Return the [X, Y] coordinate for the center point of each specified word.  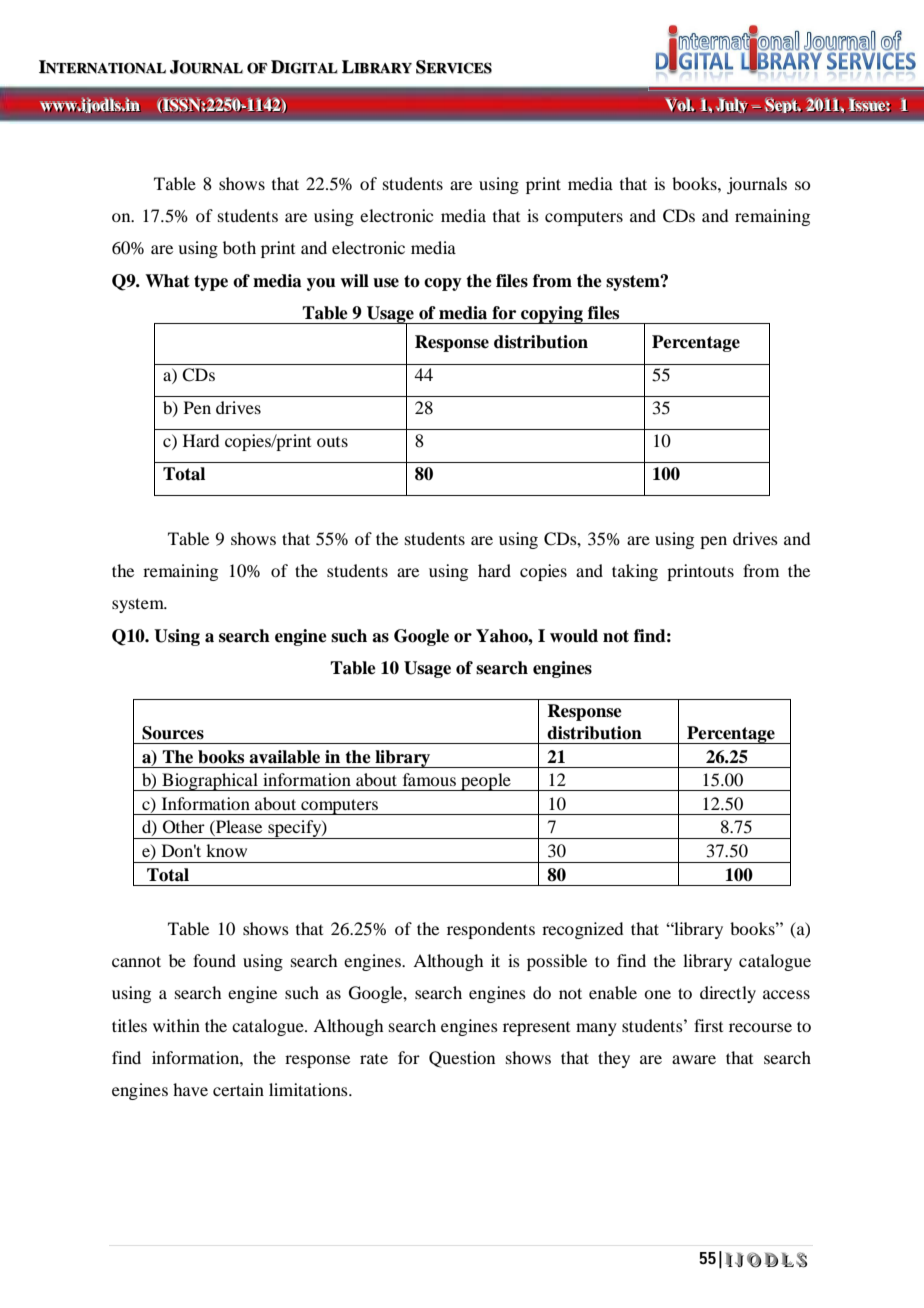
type [211, 283]
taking [635, 572]
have [190, 1089]
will [354, 280]
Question [462, 1059]
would [574, 636]
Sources [173, 733]
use [386, 283]
